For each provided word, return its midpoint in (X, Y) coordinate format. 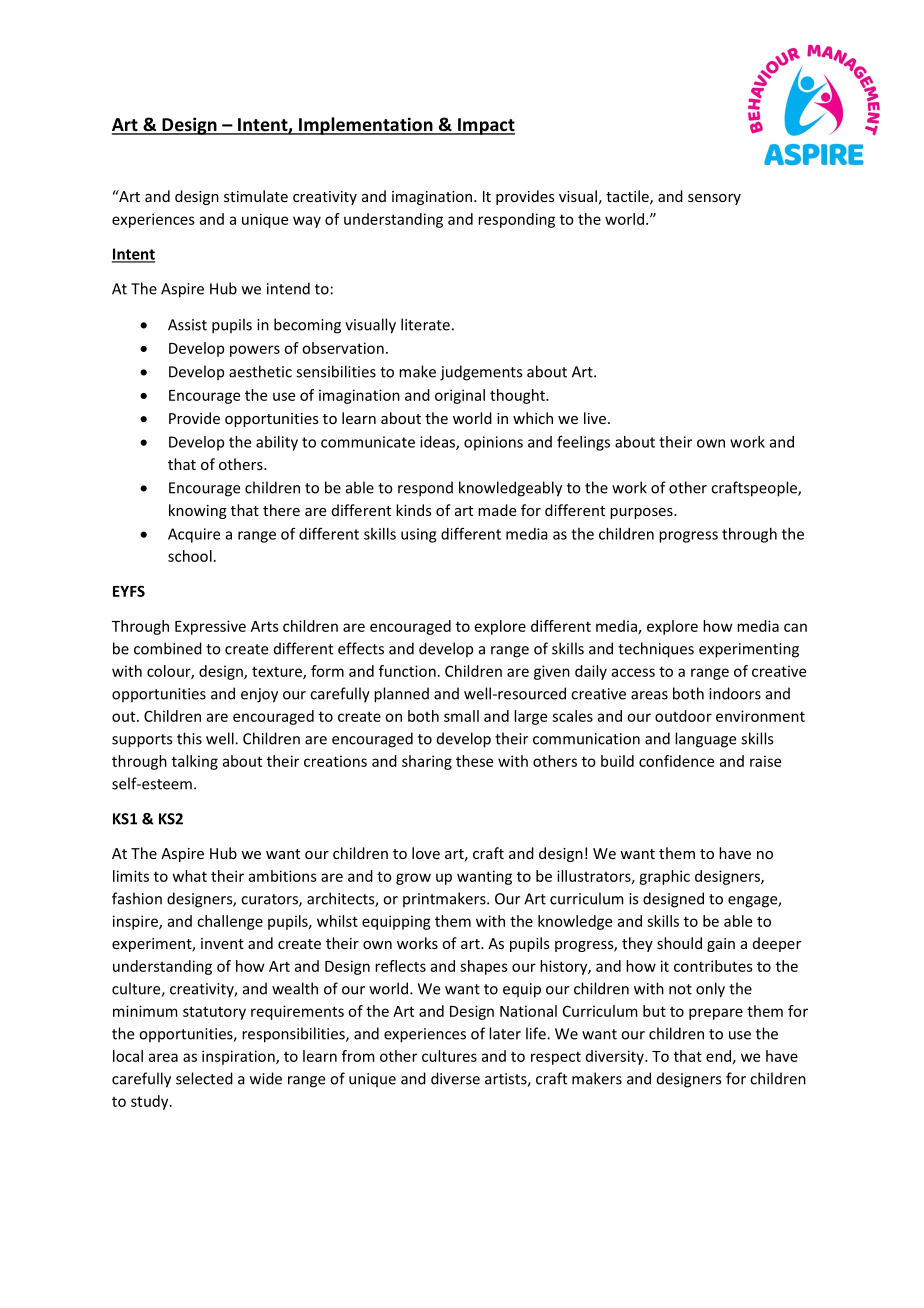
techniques (656, 650)
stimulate (256, 196)
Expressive (210, 627)
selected (204, 1078)
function (407, 671)
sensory (714, 199)
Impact (485, 126)
